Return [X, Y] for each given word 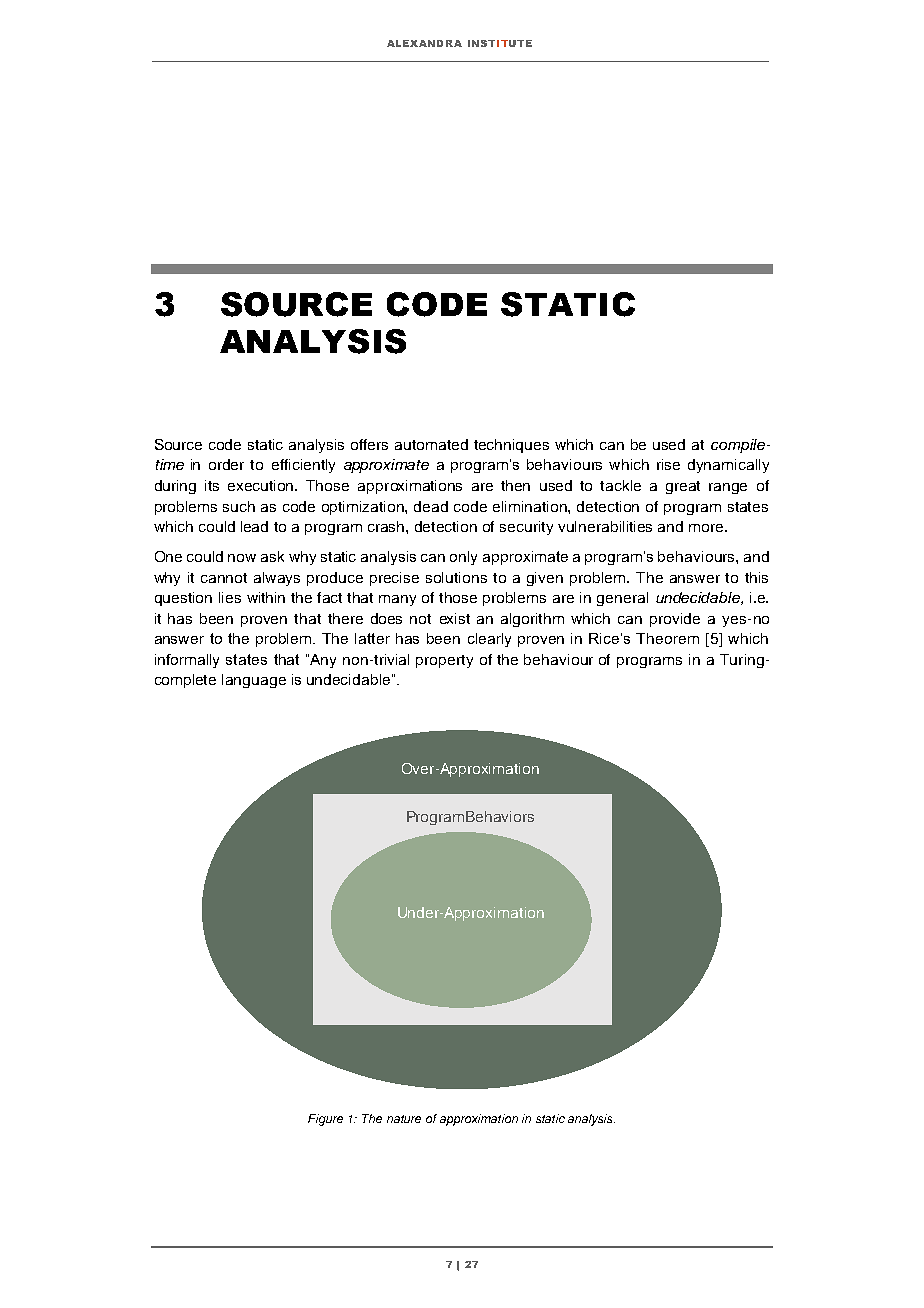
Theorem [667, 638]
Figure [325, 1120]
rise [668, 464]
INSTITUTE [500, 43]
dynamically [728, 466]
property [444, 661]
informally [187, 661]
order [226, 464]
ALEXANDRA [424, 43]
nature [404, 1119]
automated [431, 444]
